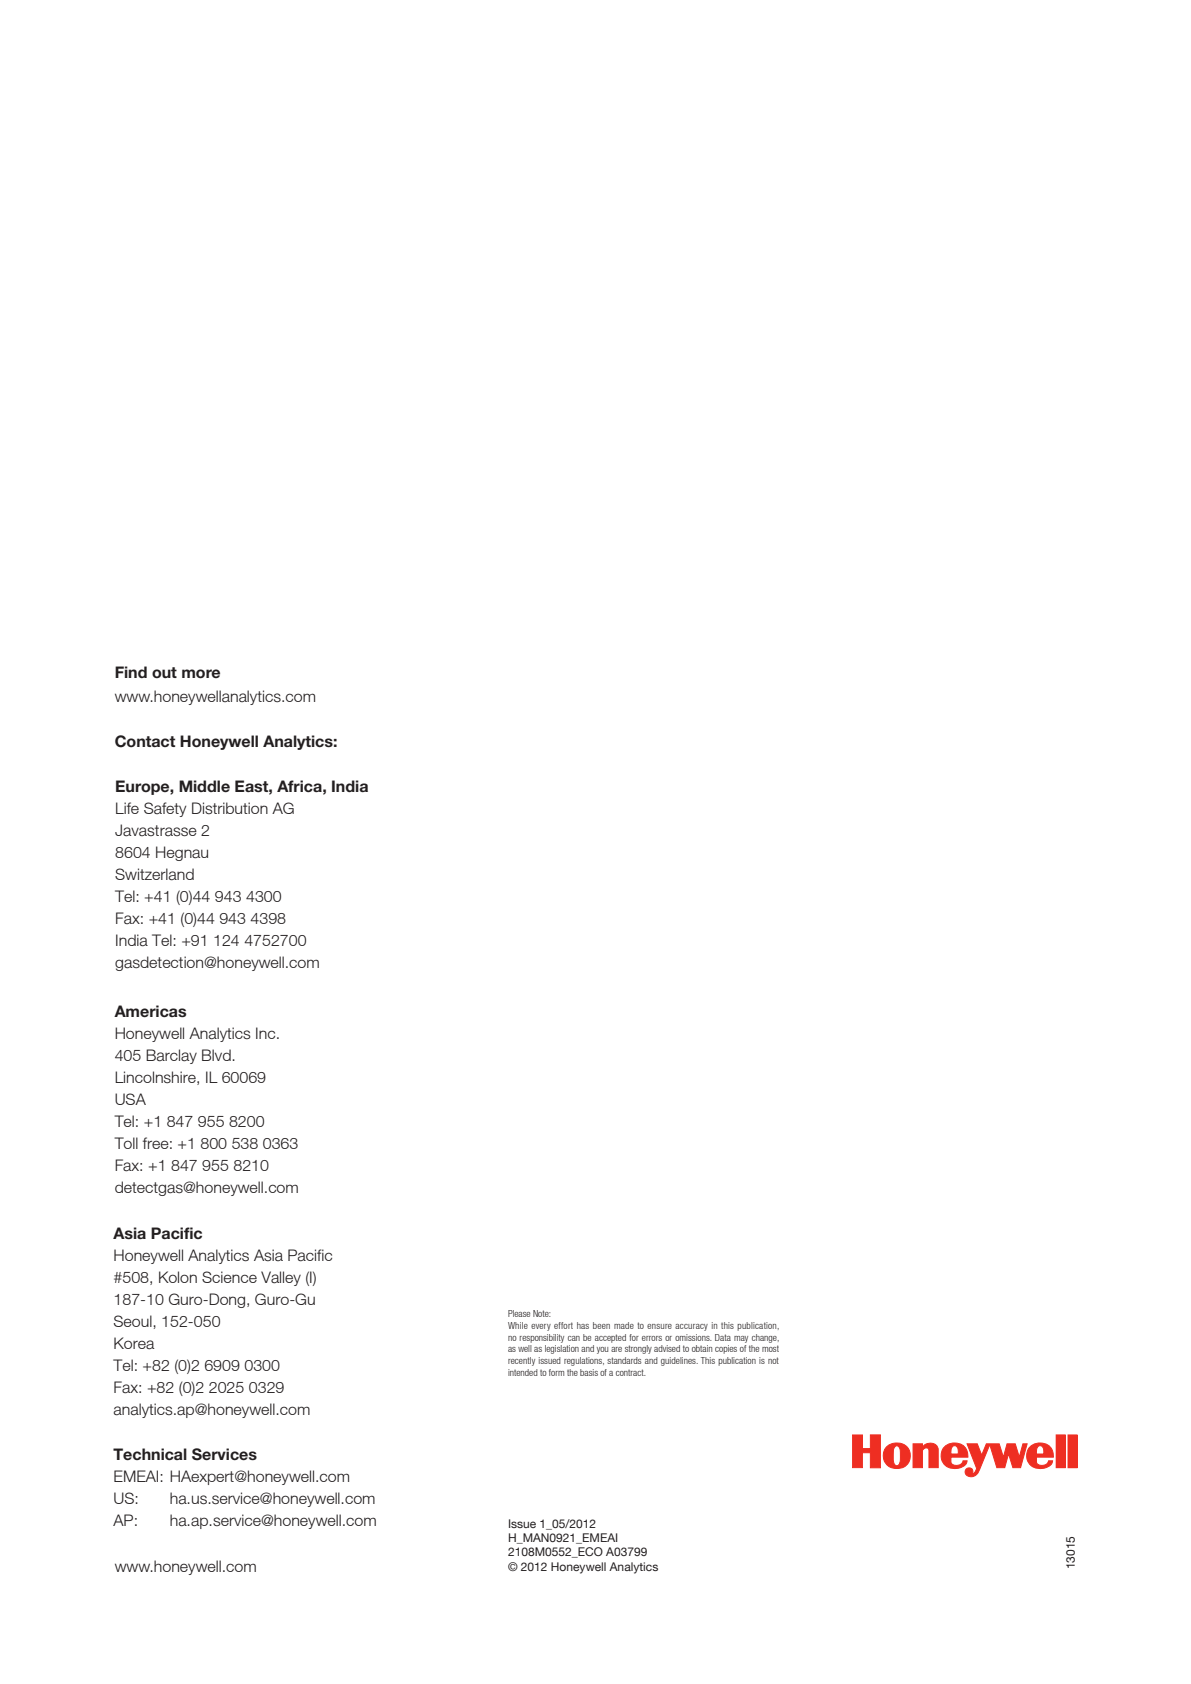  Describe the element at coordinates (150, 1454) in the document. I see `Technical` at that location.
